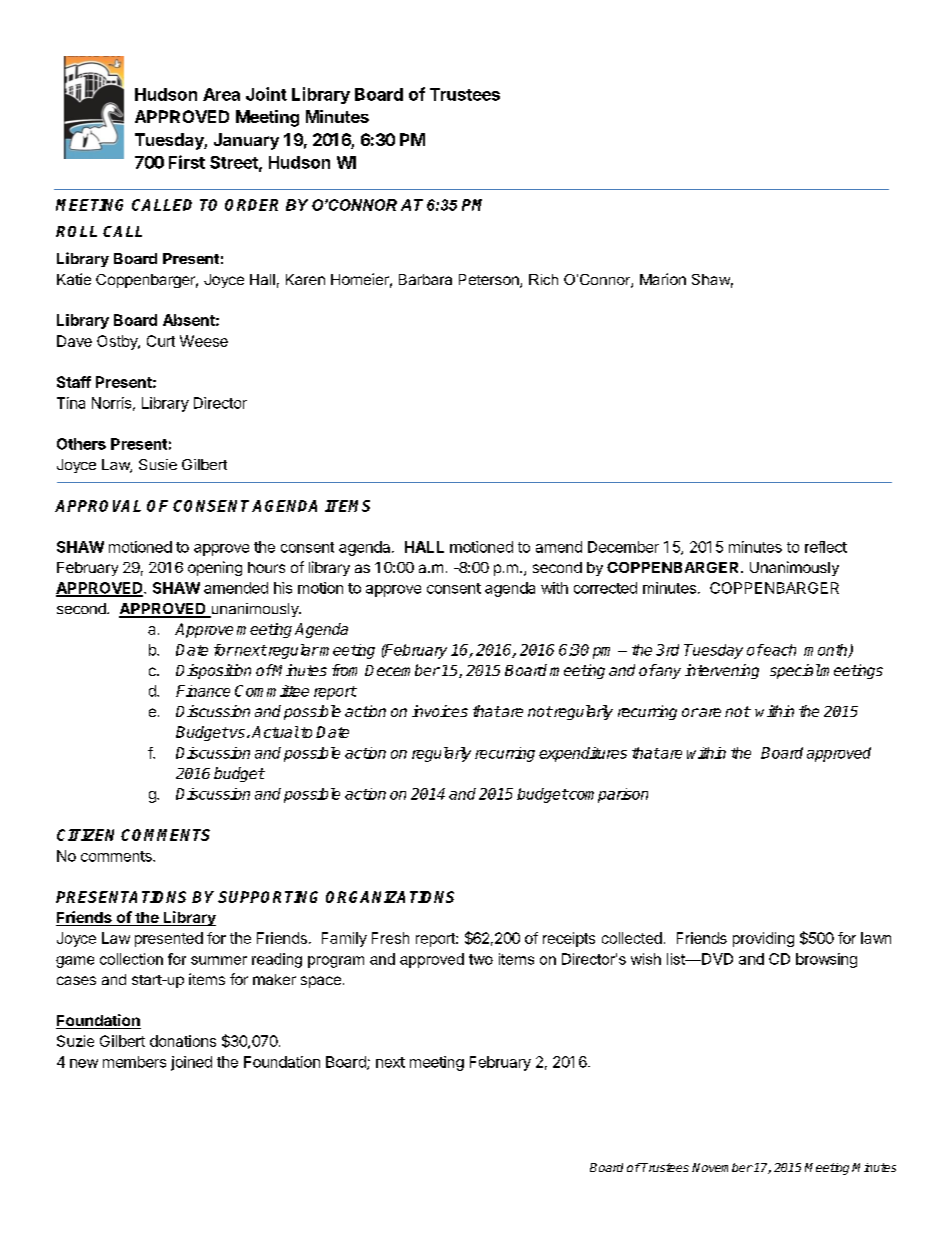 This screenshot has width=952, height=1233. What do you see at coordinates (722, 1167) in the screenshot?
I see `November` at bounding box center [722, 1167].
